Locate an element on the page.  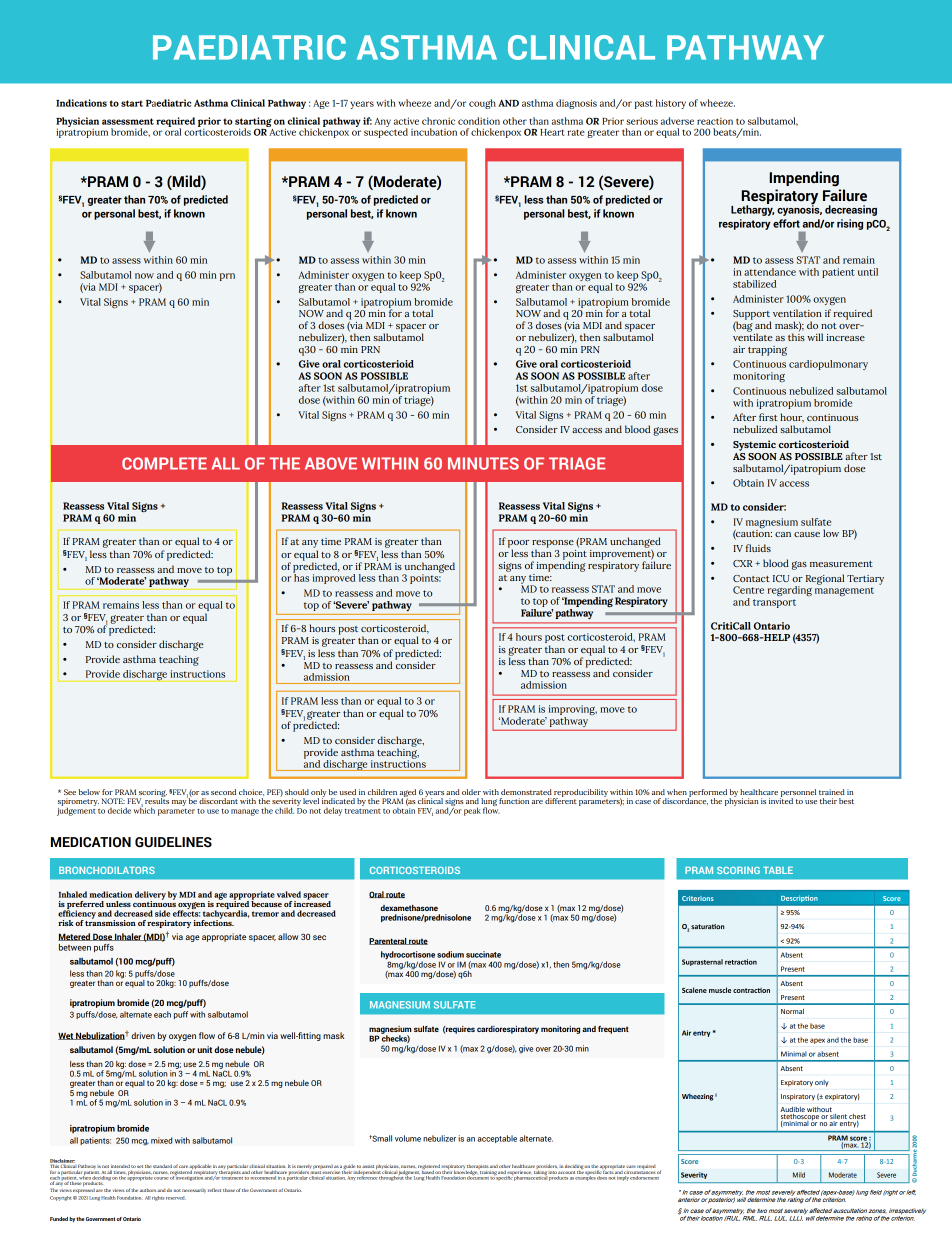
authors is located at coordinates (148, 1190).
